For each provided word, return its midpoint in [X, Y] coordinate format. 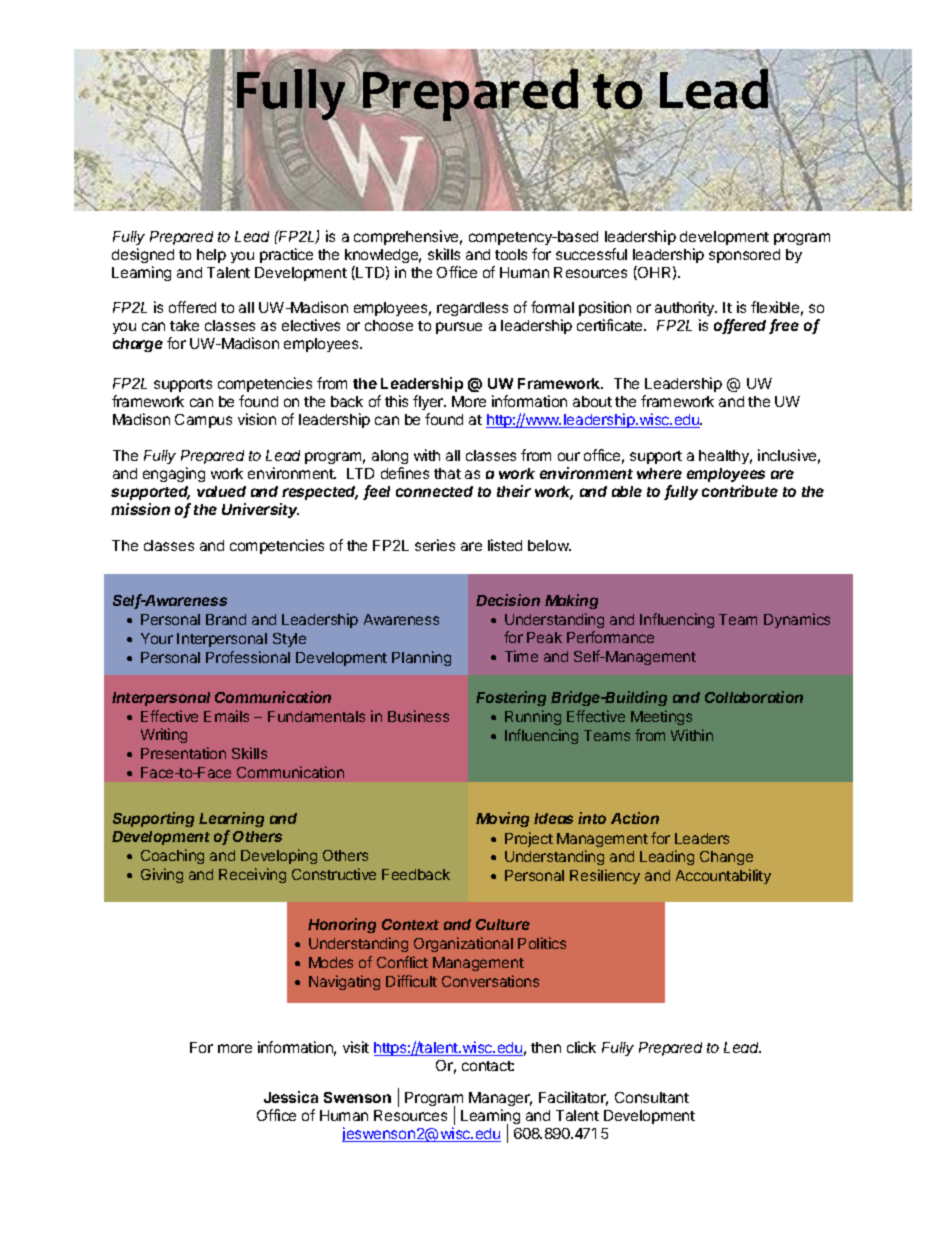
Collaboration [754, 697]
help [211, 256]
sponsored [744, 256]
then [546, 1047]
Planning [421, 658]
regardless [472, 309]
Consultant [652, 1097]
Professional [248, 657]
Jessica [291, 1097]
